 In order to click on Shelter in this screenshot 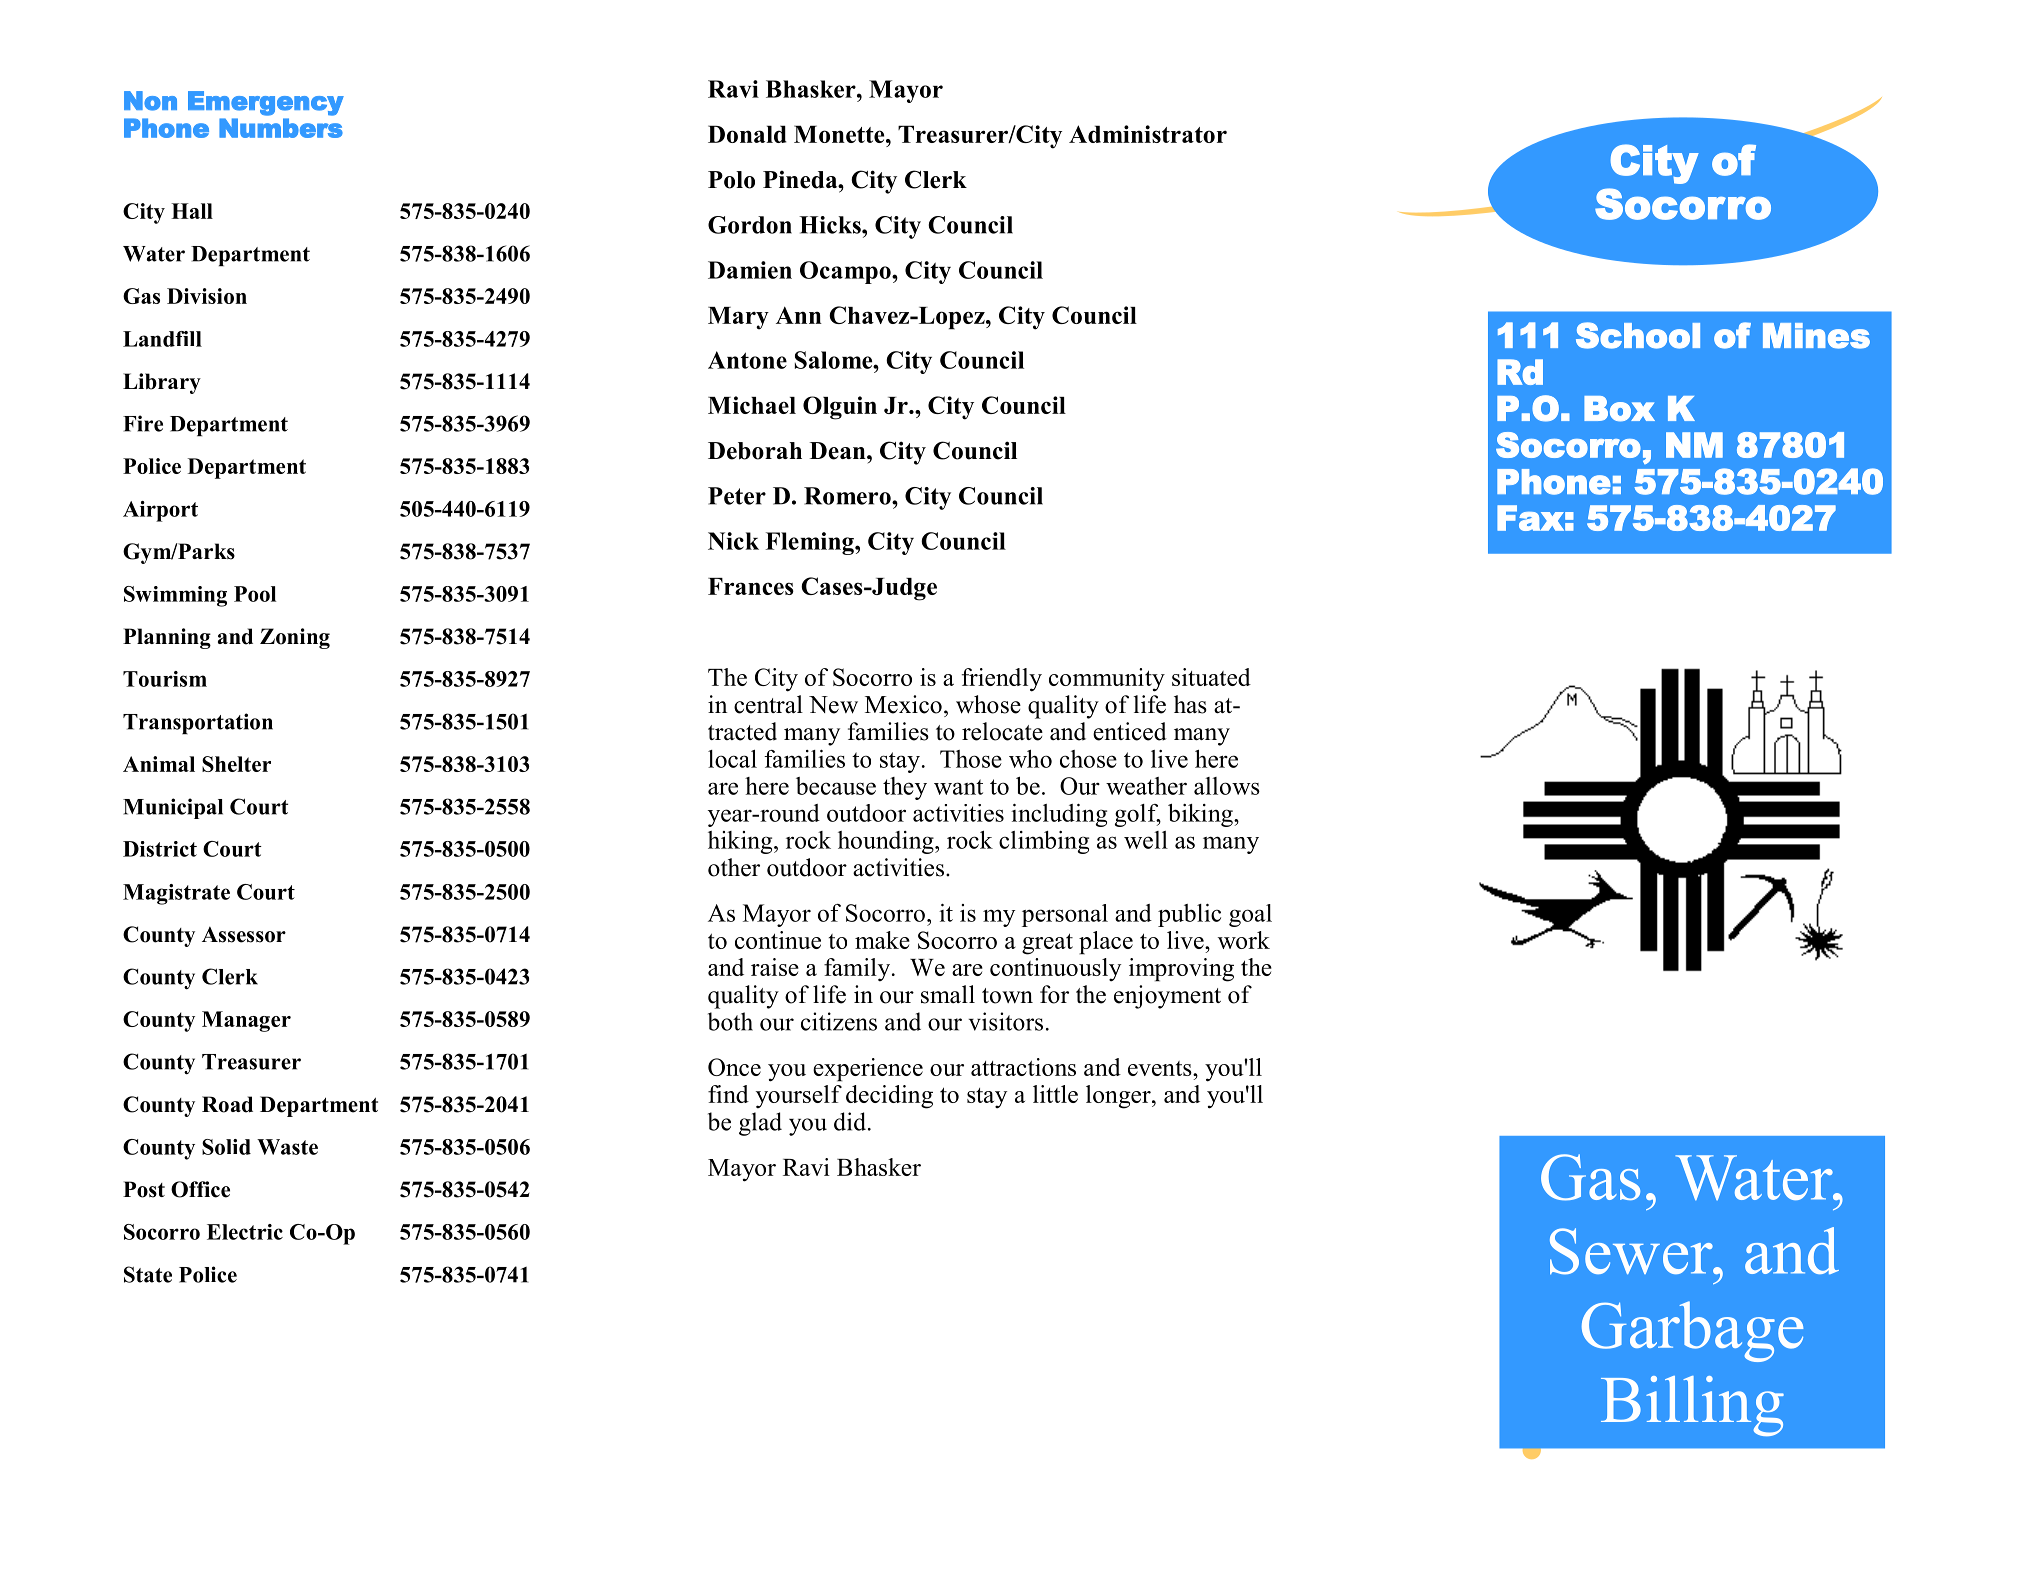, I will do `click(236, 764)`.
